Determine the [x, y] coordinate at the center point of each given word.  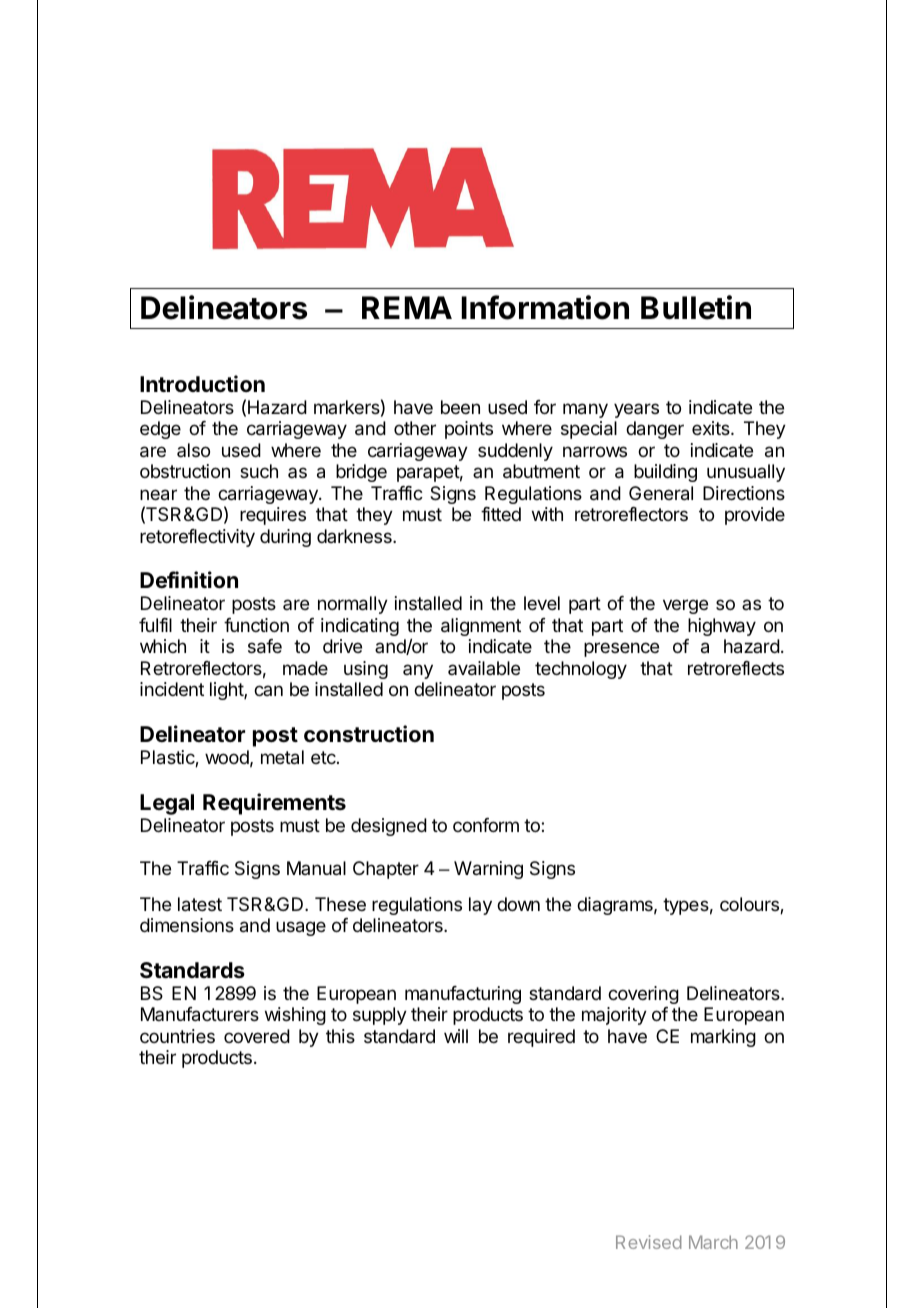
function [256, 625]
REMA [407, 307]
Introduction [202, 384]
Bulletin [696, 307]
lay [480, 906]
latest [200, 904]
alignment [481, 627]
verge [685, 606]
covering [643, 995]
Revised [648, 1242]
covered [257, 1036]
